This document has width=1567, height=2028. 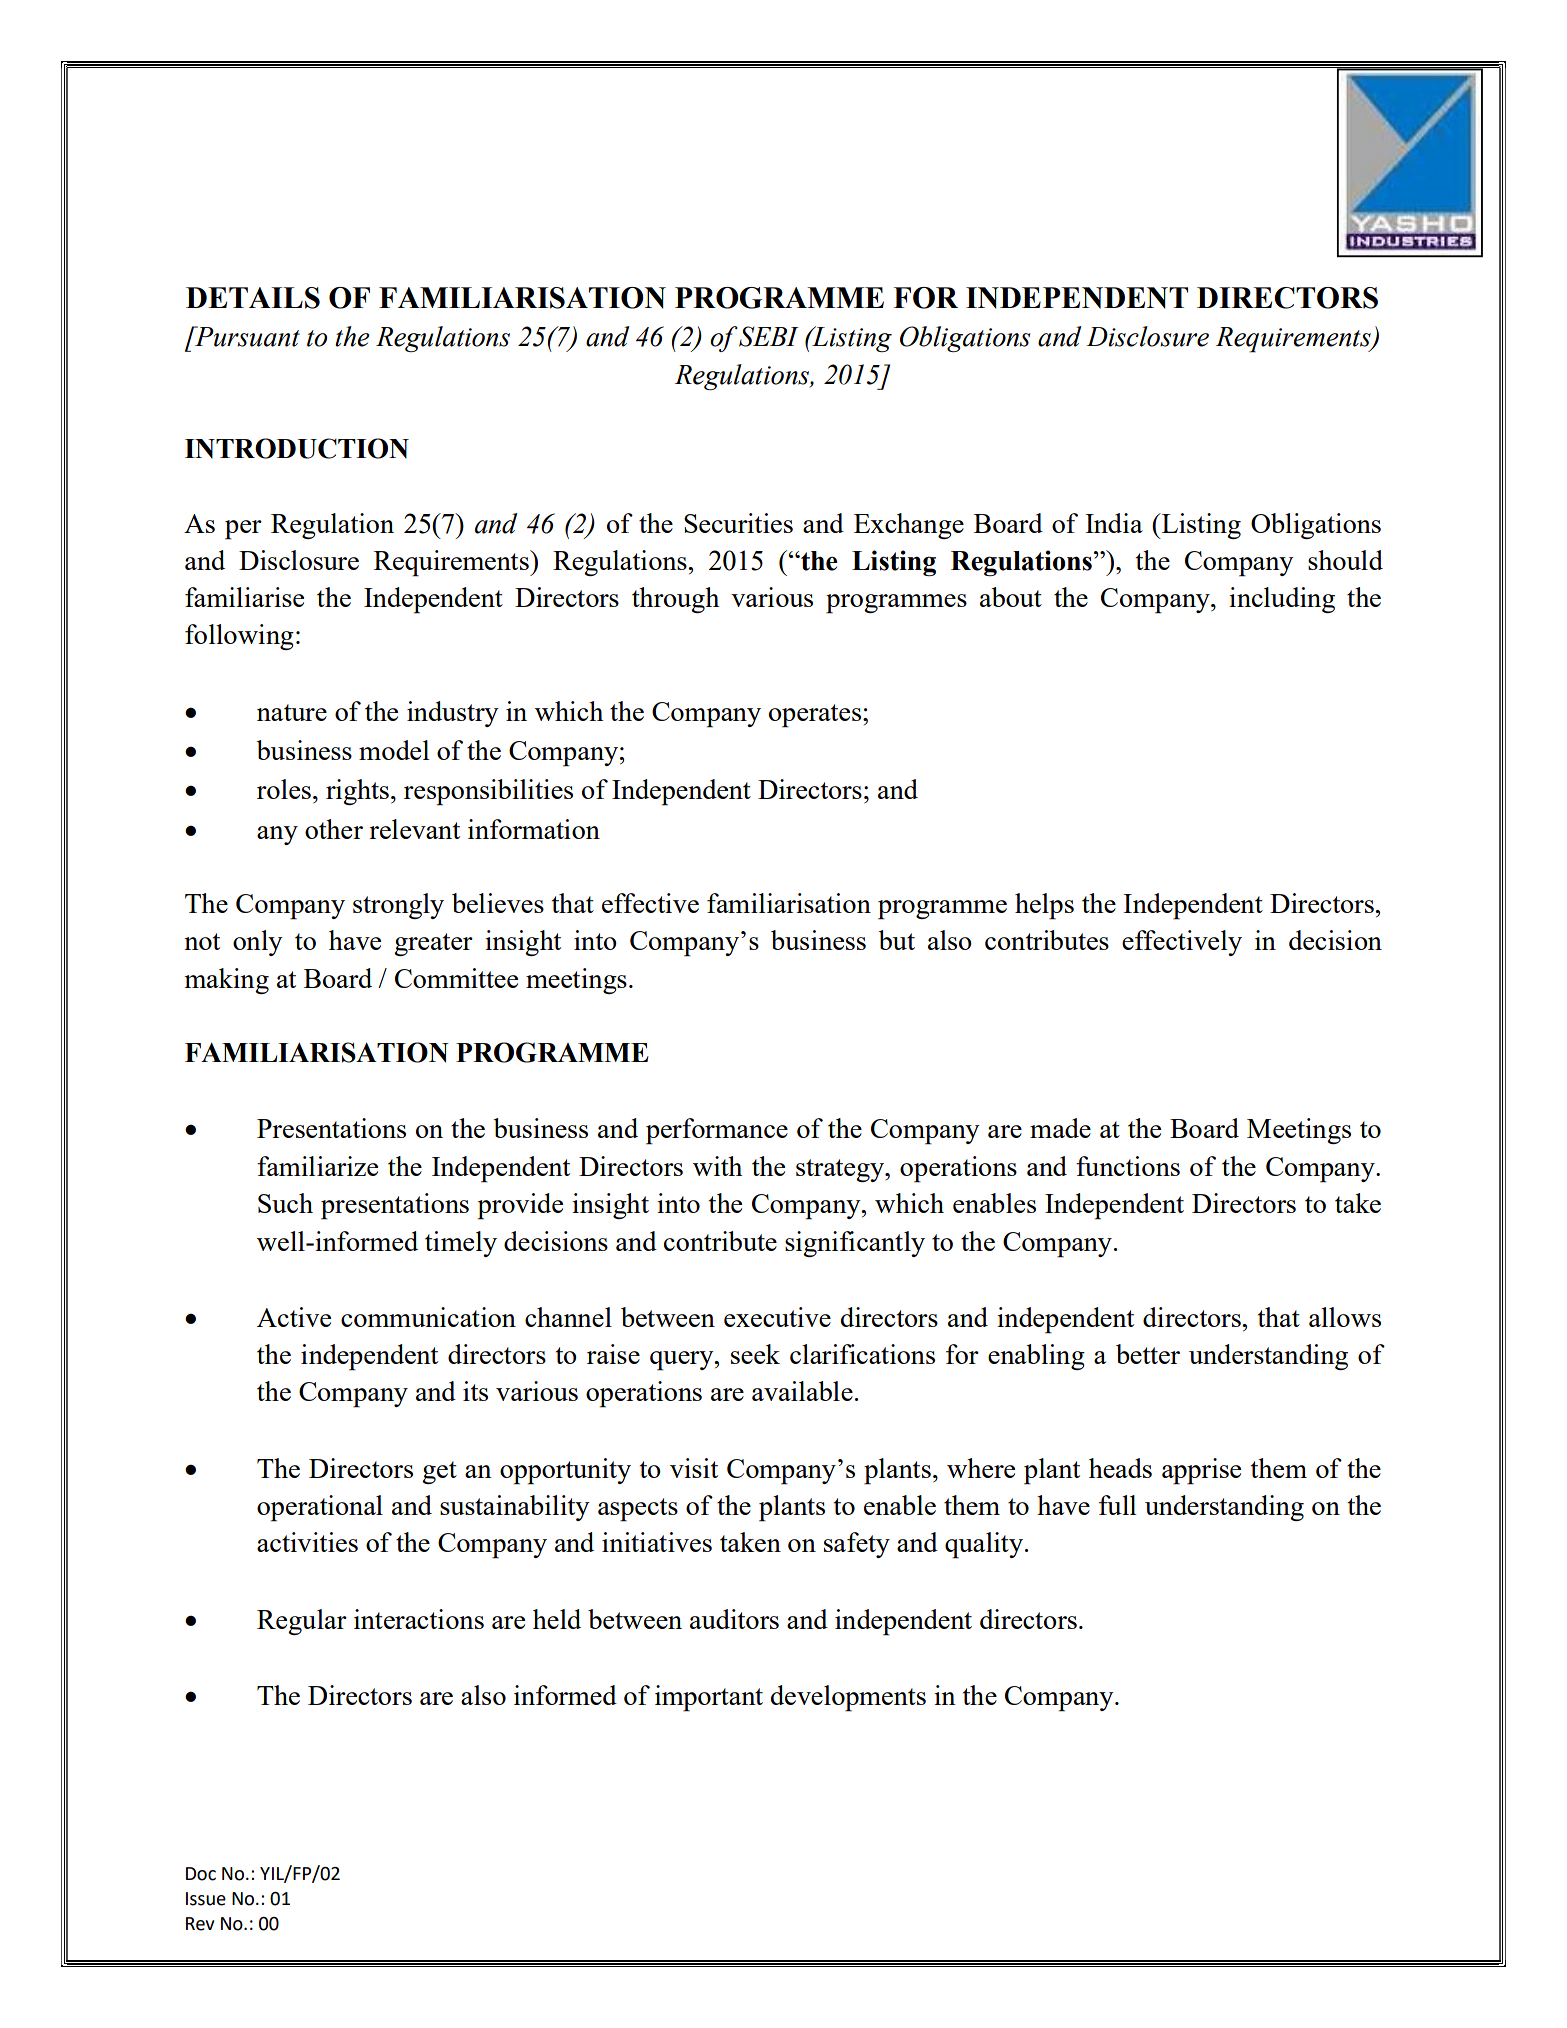 I want to click on India, so click(x=1114, y=523).
